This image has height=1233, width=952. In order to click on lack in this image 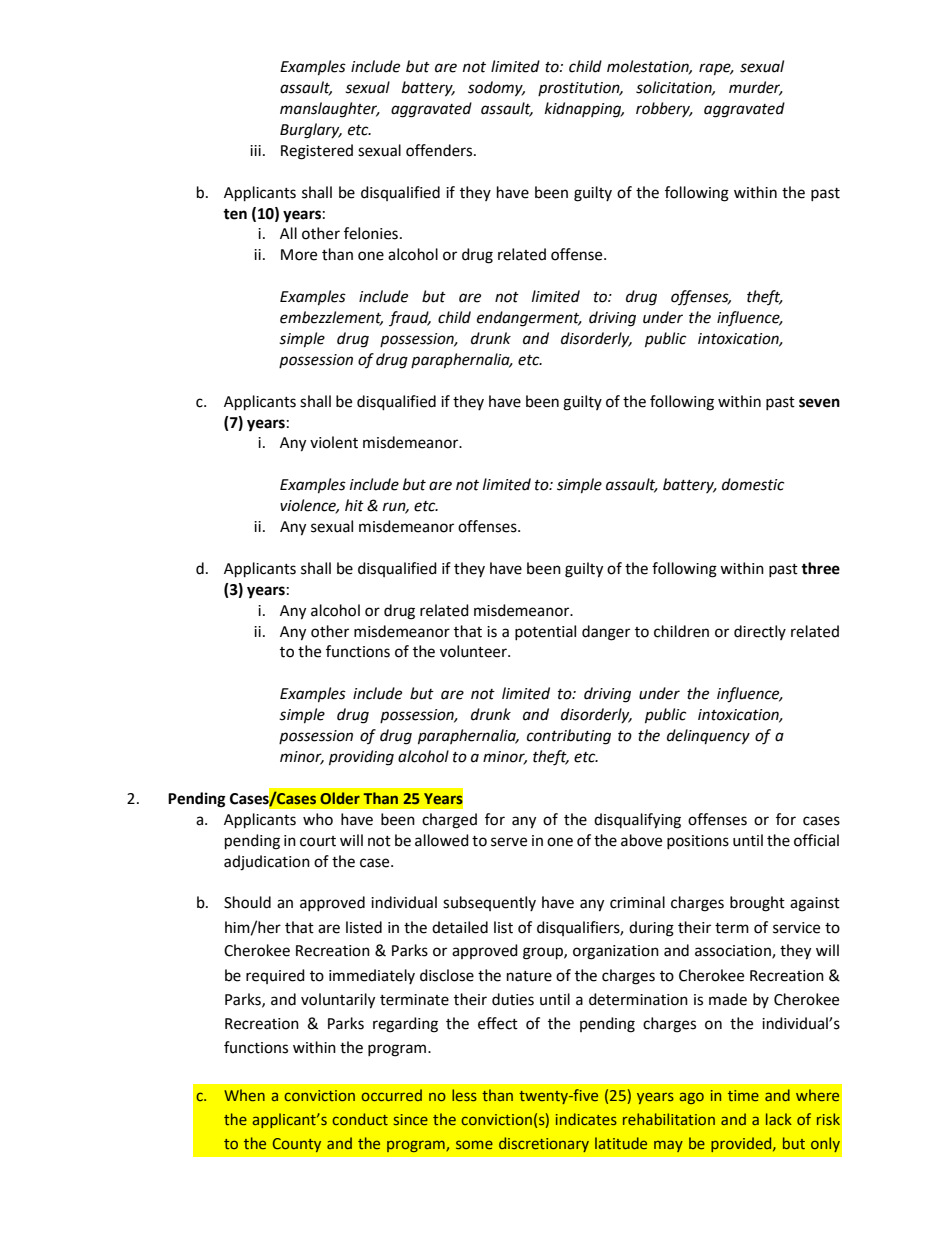, I will do `click(779, 1119)`.
